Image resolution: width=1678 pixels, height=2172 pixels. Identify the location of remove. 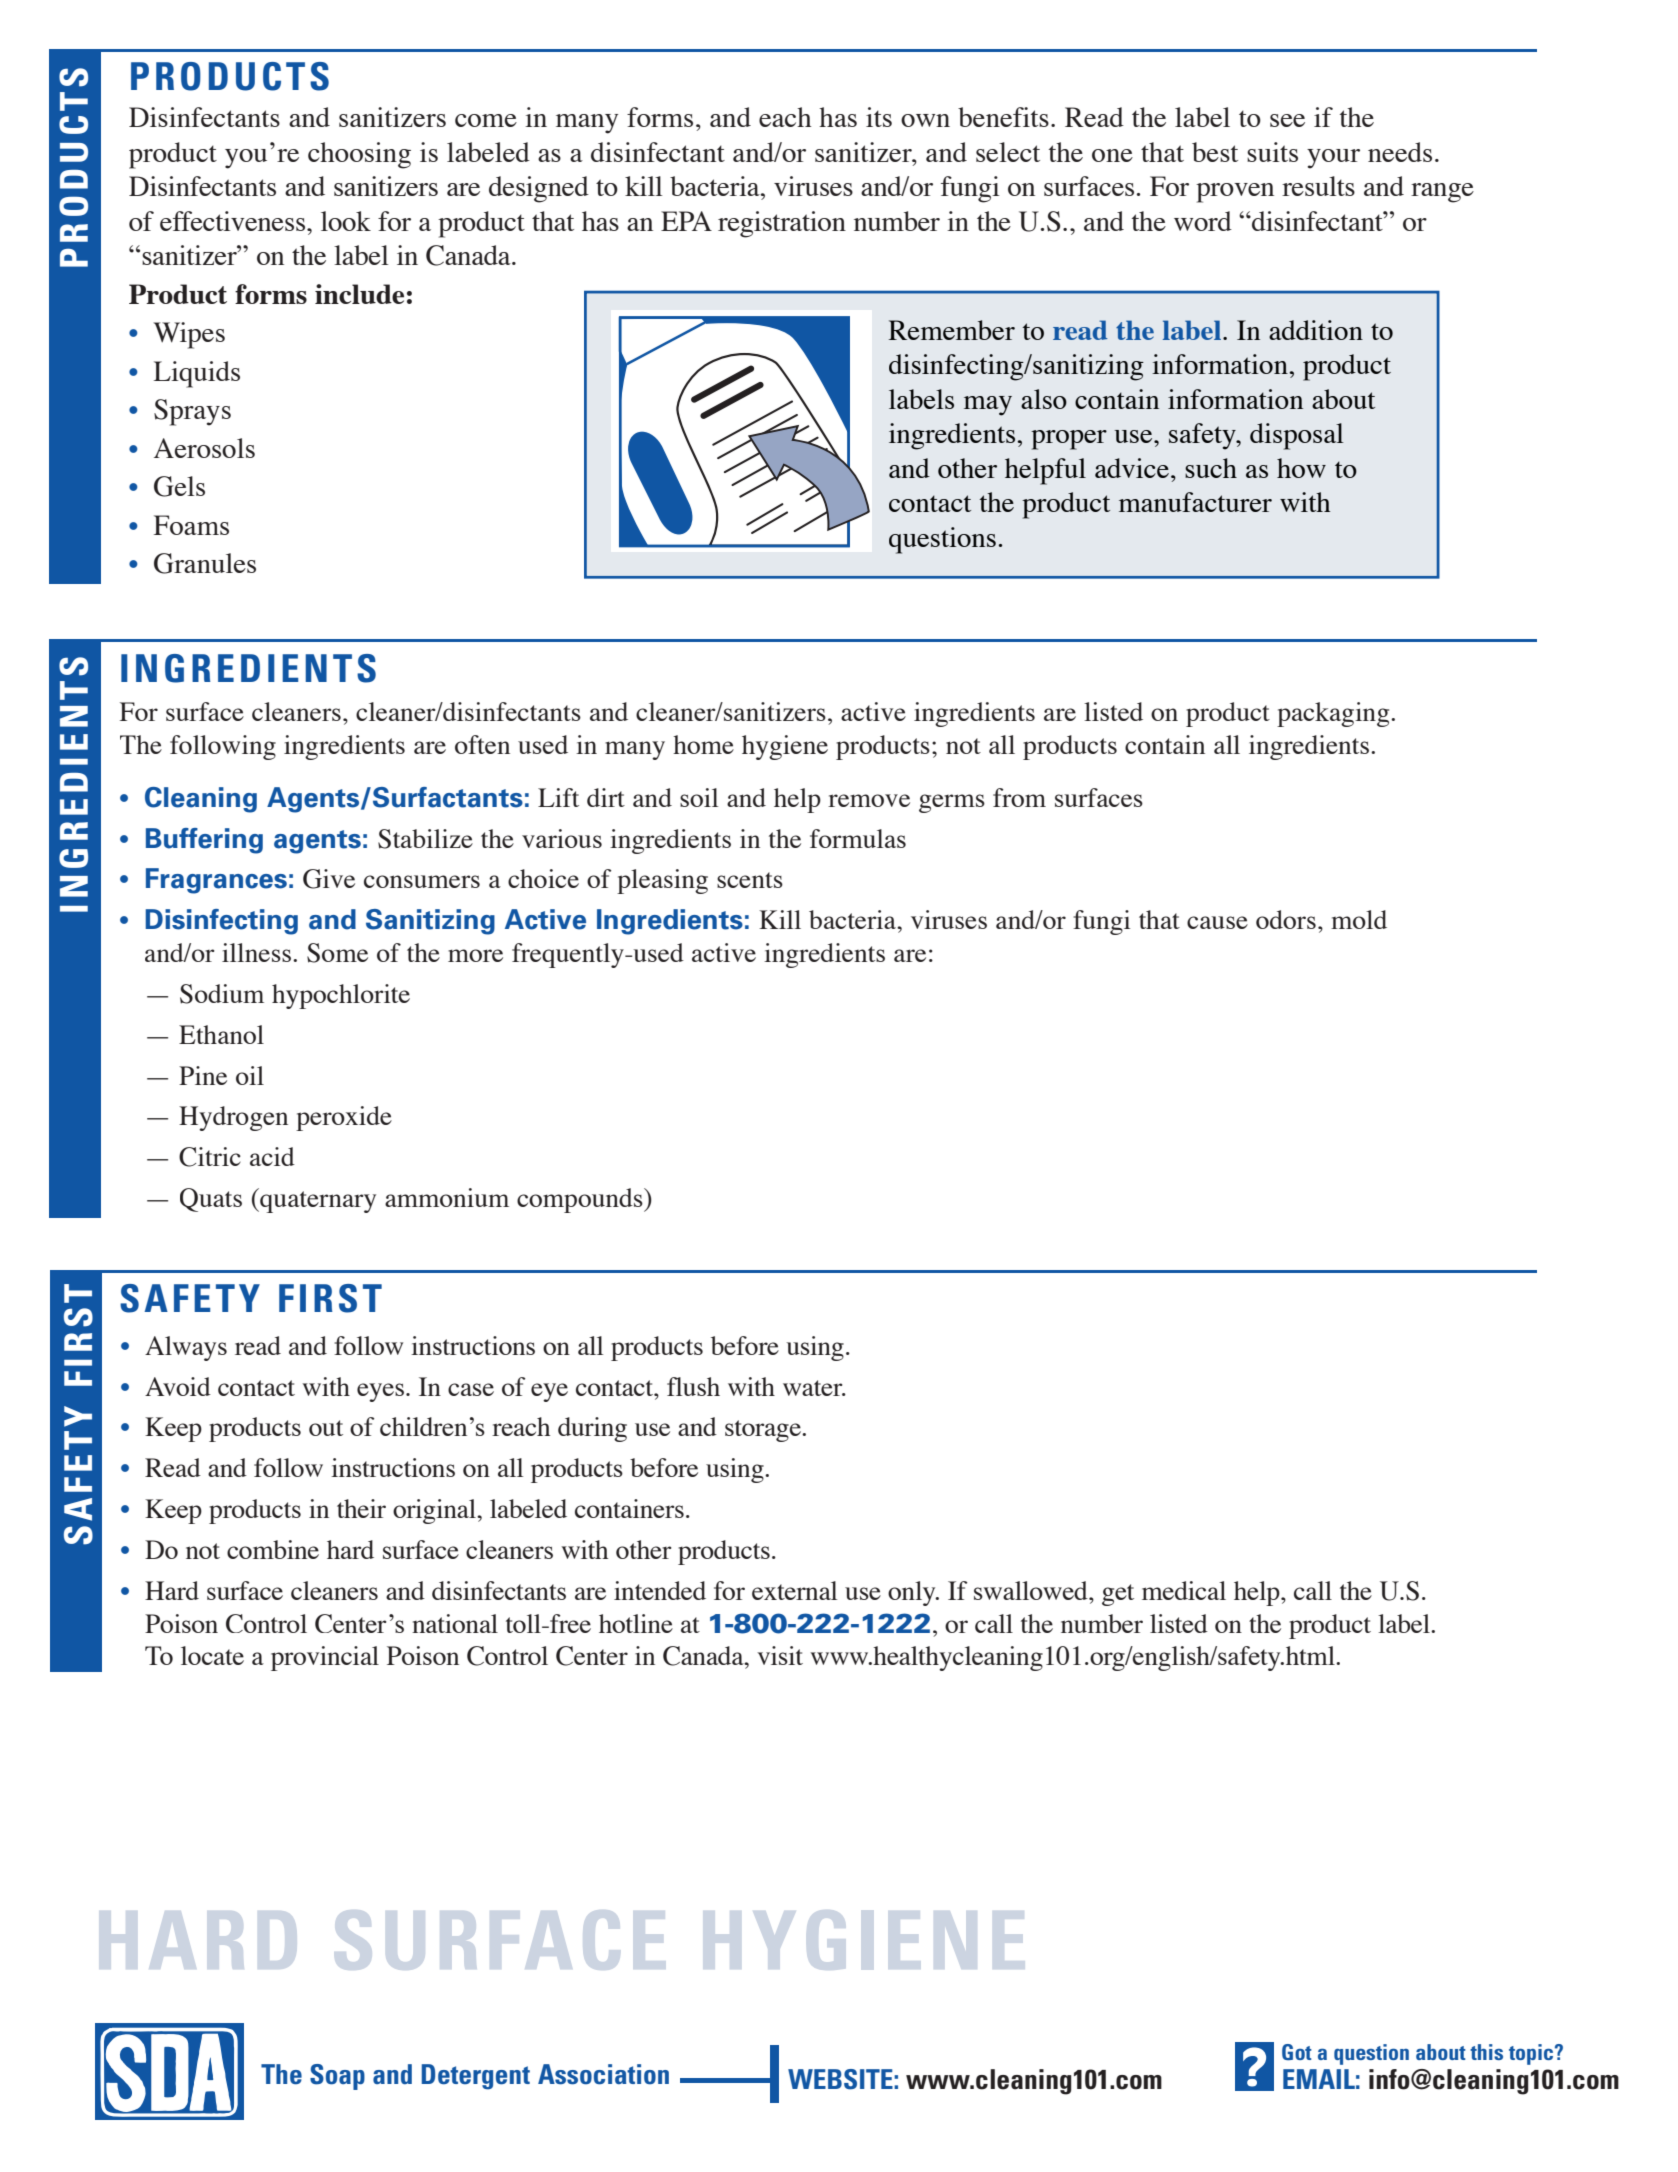
(869, 800).
